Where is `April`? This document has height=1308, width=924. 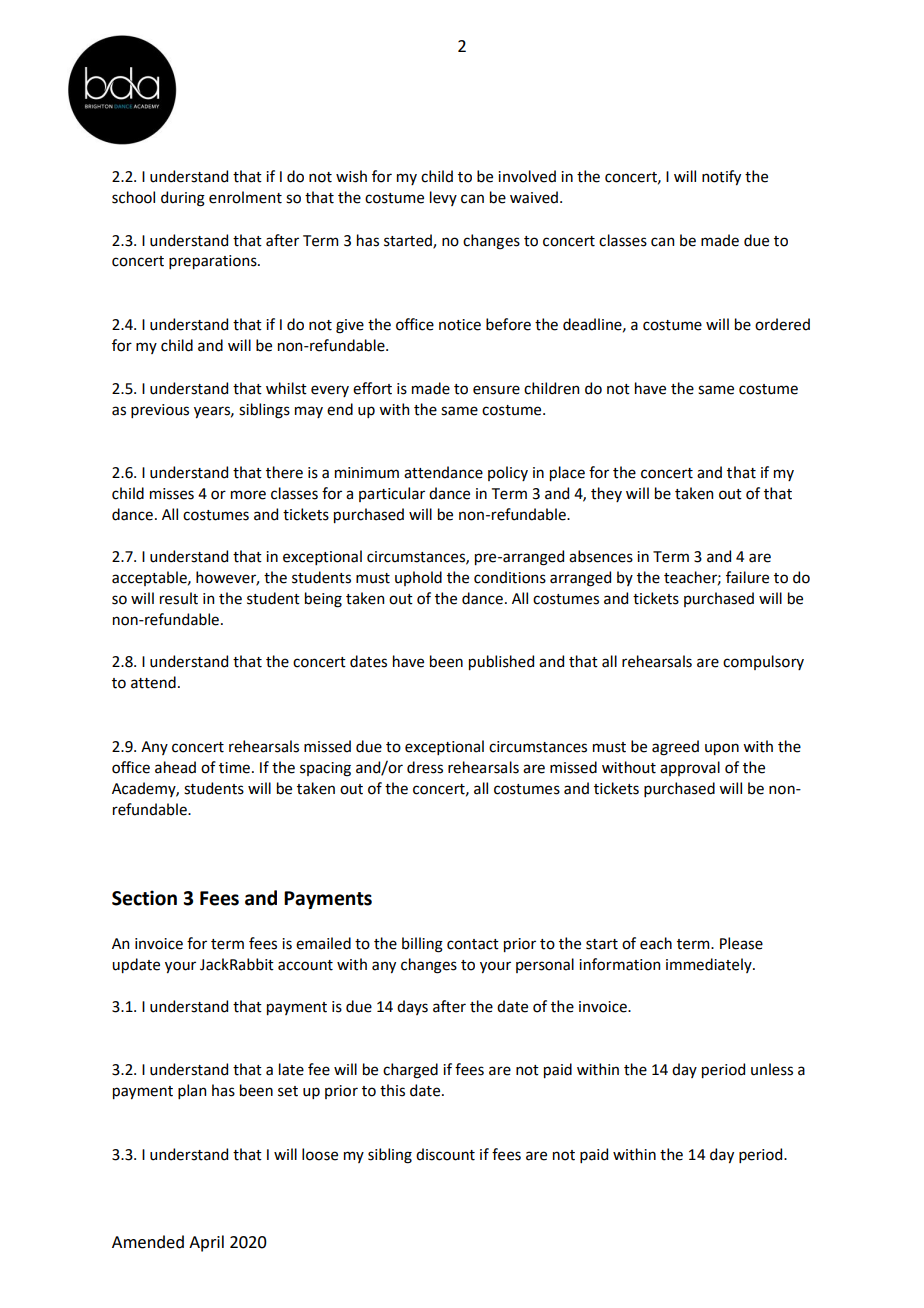
April is located at coordinates (206, 1243).
